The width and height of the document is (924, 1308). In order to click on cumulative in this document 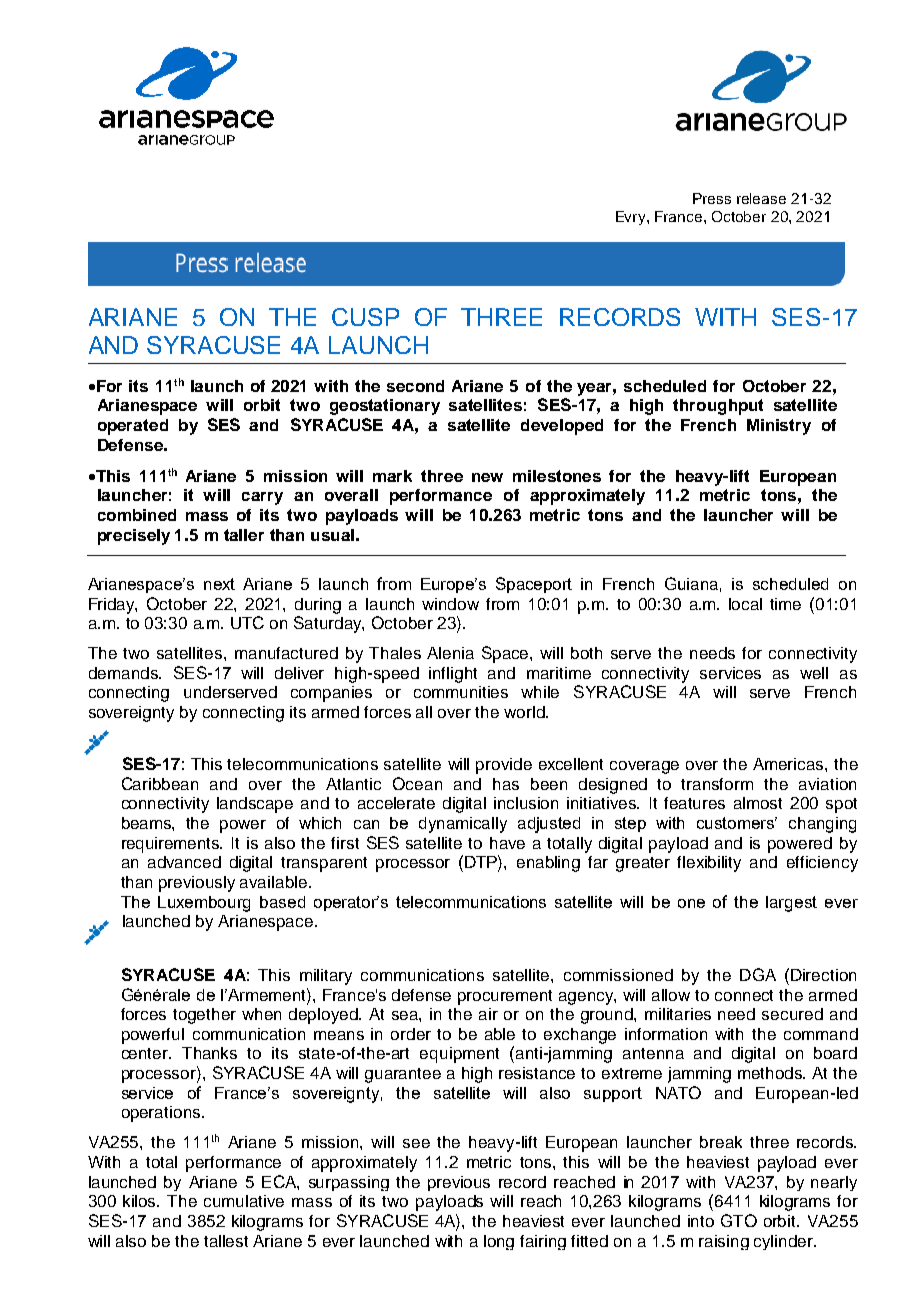, I will do `click(244, 1201)`.
